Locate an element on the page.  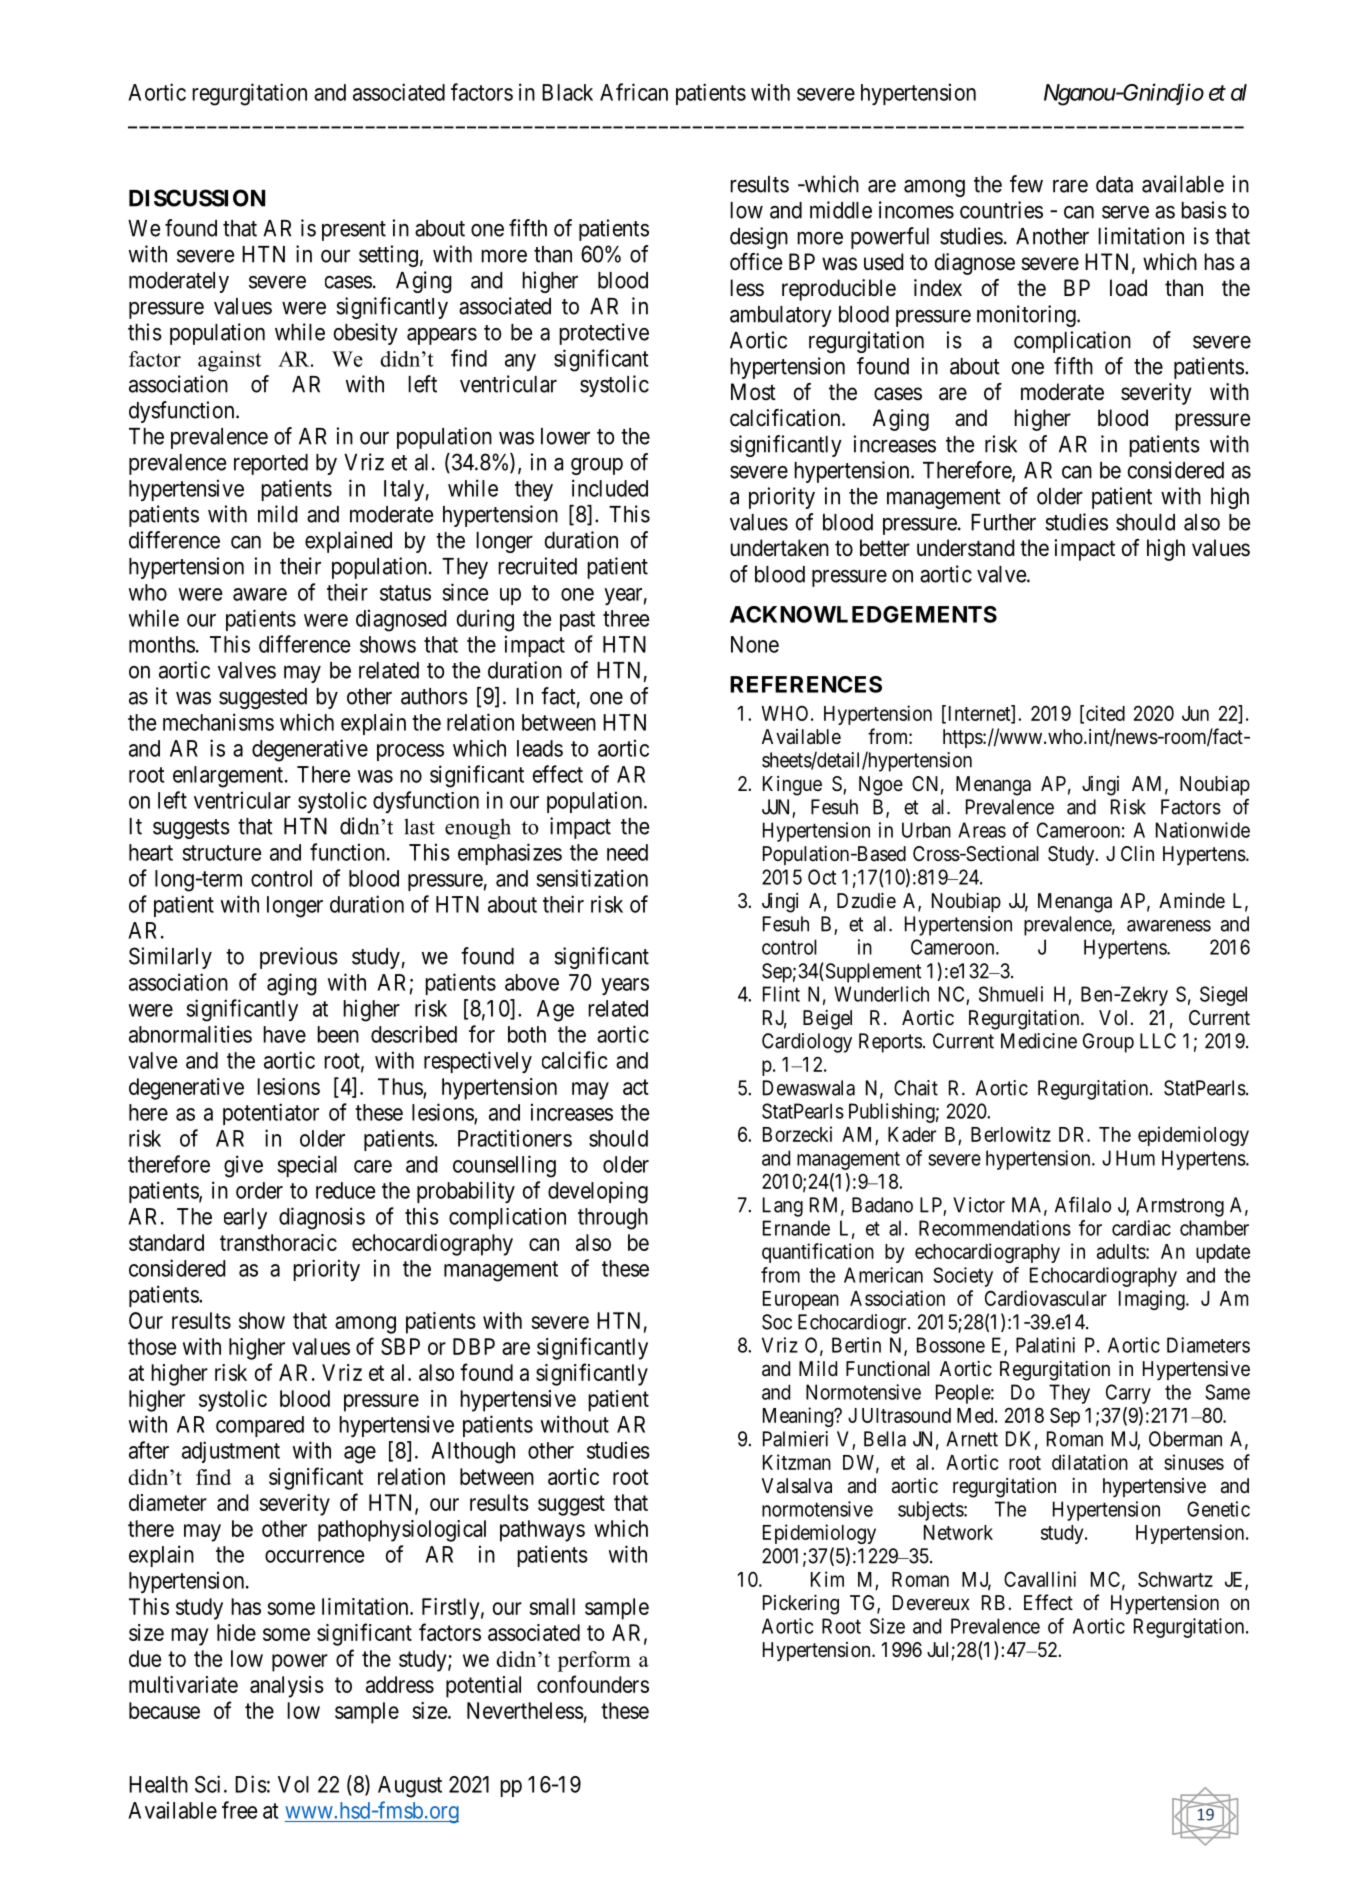
DISCUSSION is located at coordinates (197, 198).
